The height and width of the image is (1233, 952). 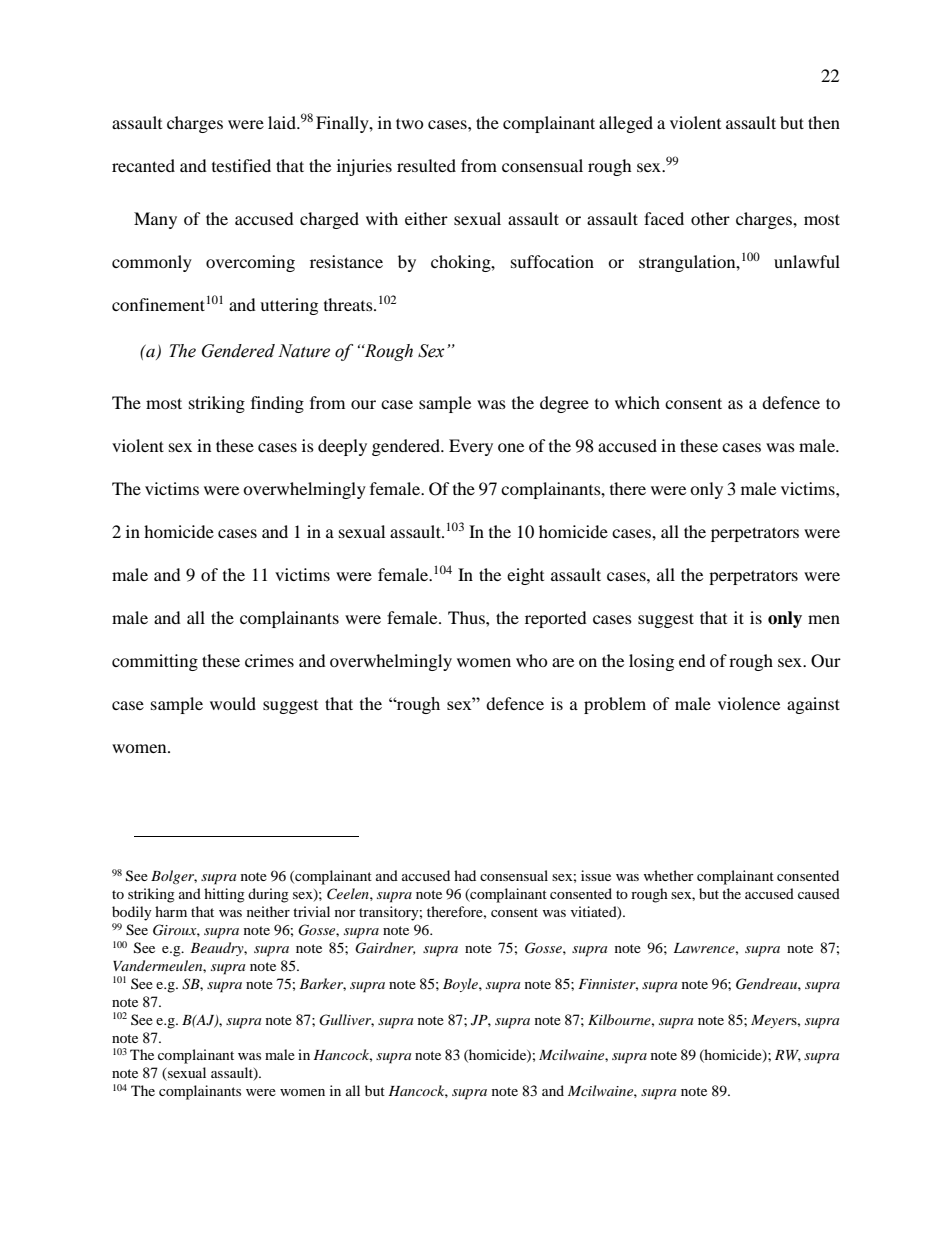 I want to click on caused, so click(x=819, y=893).
